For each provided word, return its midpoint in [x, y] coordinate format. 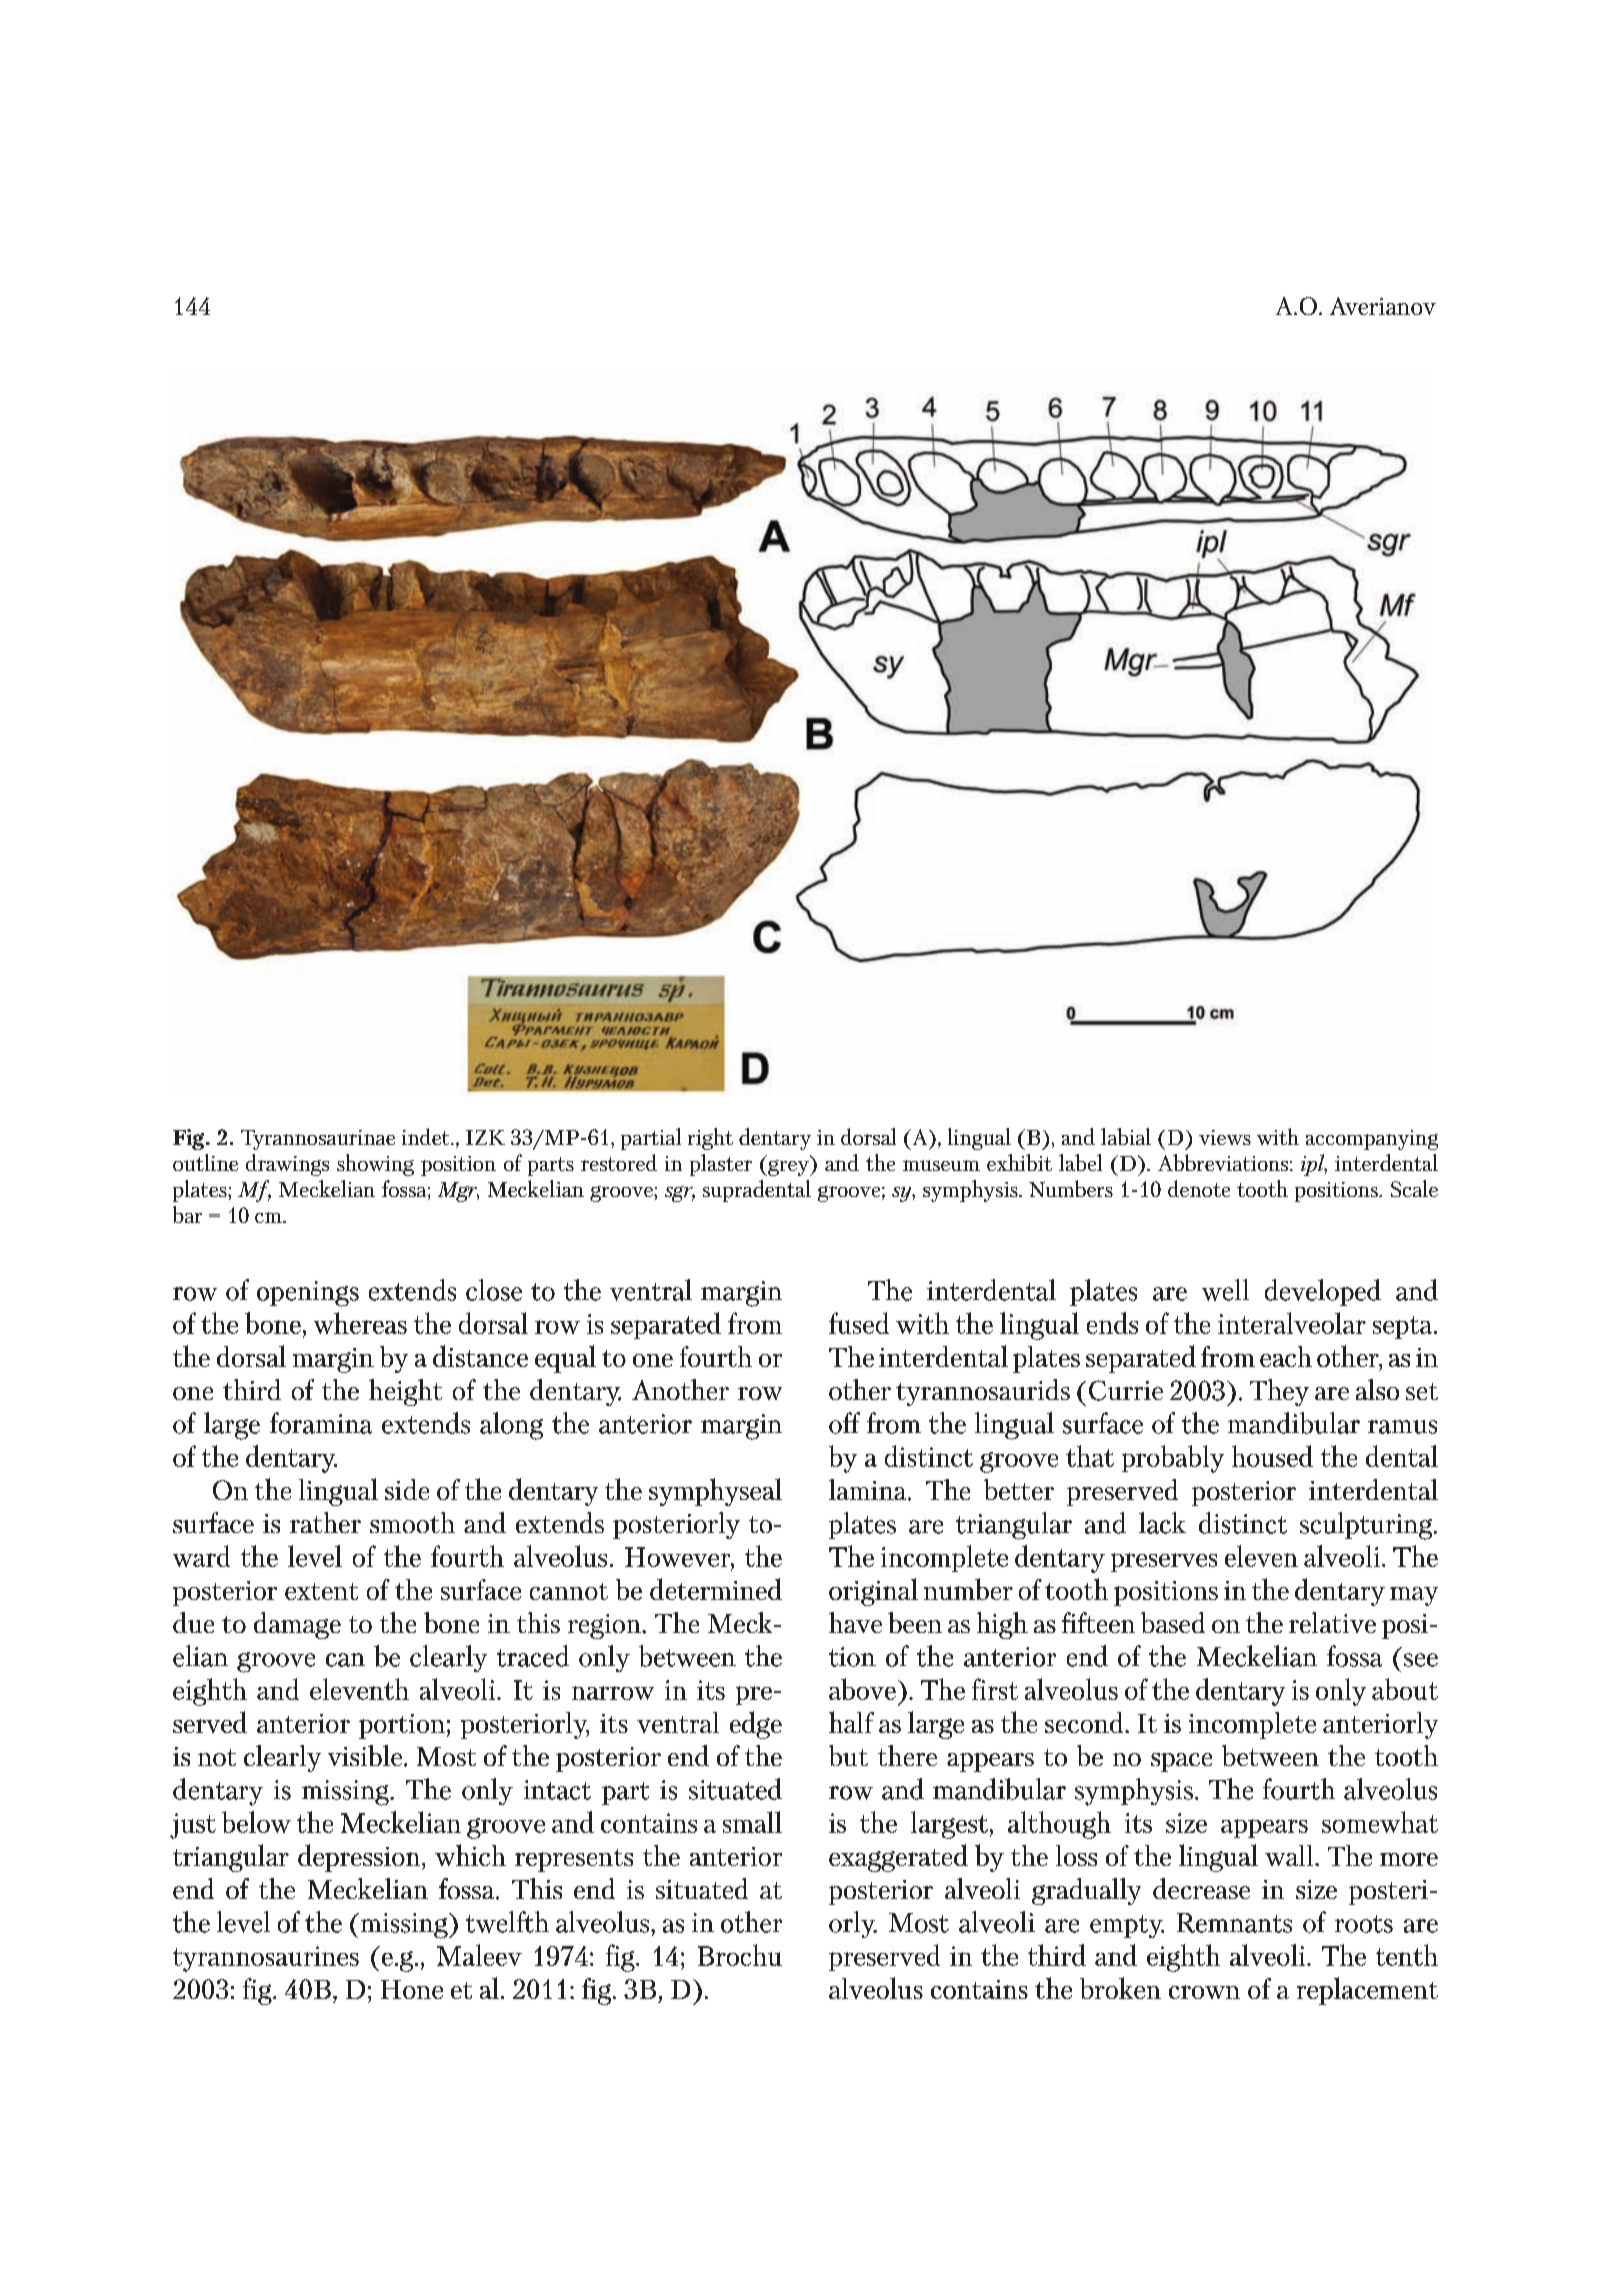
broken [1120, 1988]
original [873, 1592]
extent [321, 1591]
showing [375, 1165]
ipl [1314, 1165]
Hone [412, 1989]
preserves [1164, 1562]
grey [788, 1168]
